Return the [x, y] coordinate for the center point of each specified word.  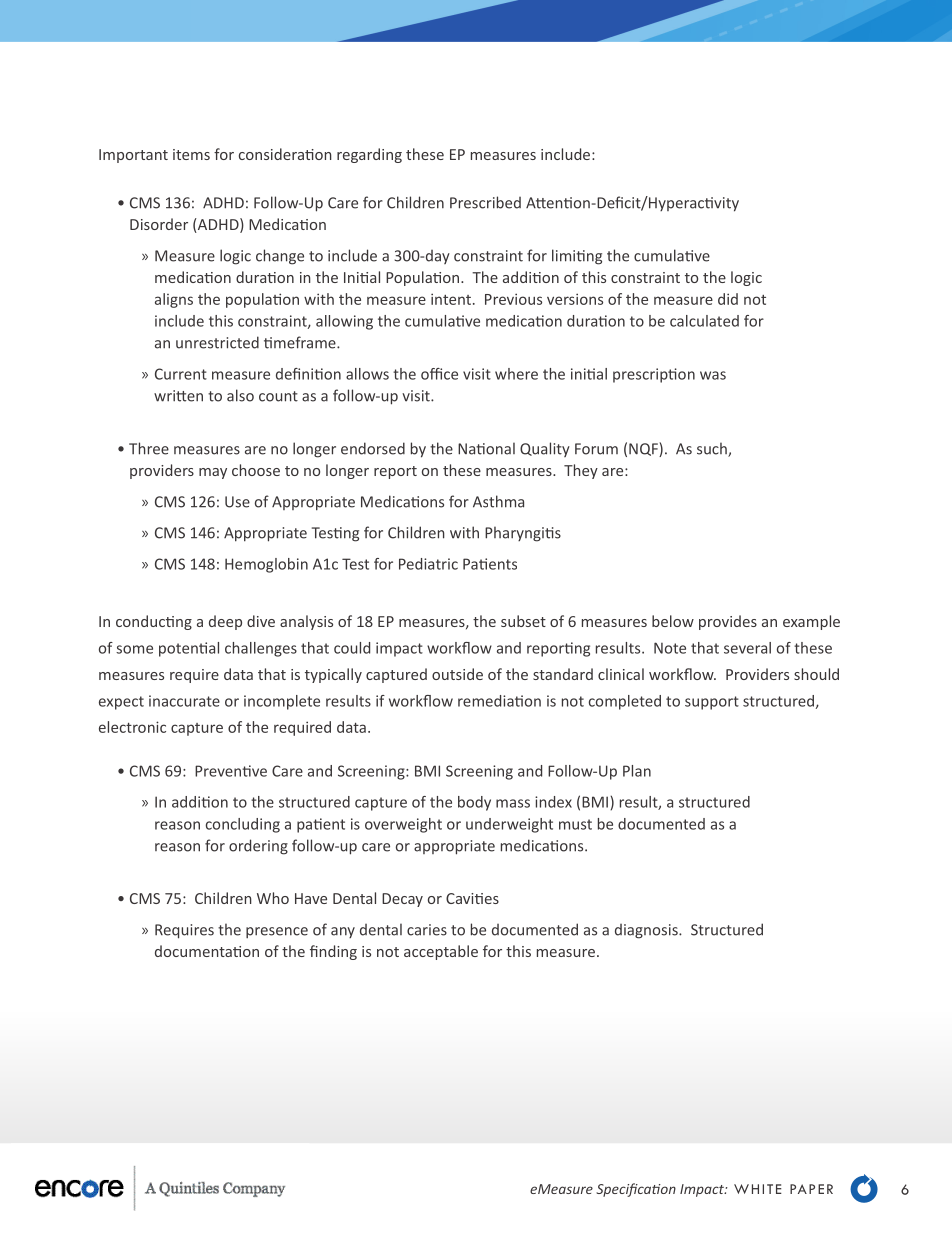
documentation [207, 951]
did [728, 299]
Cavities [472, 898]
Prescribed [485, 202]
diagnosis [647, 931]
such [713, 449]
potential [189, 649]
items [191, 154]
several [747, 648]
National [486, 448]
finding [333, 952]
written [178, 396]
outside [457, 674]
